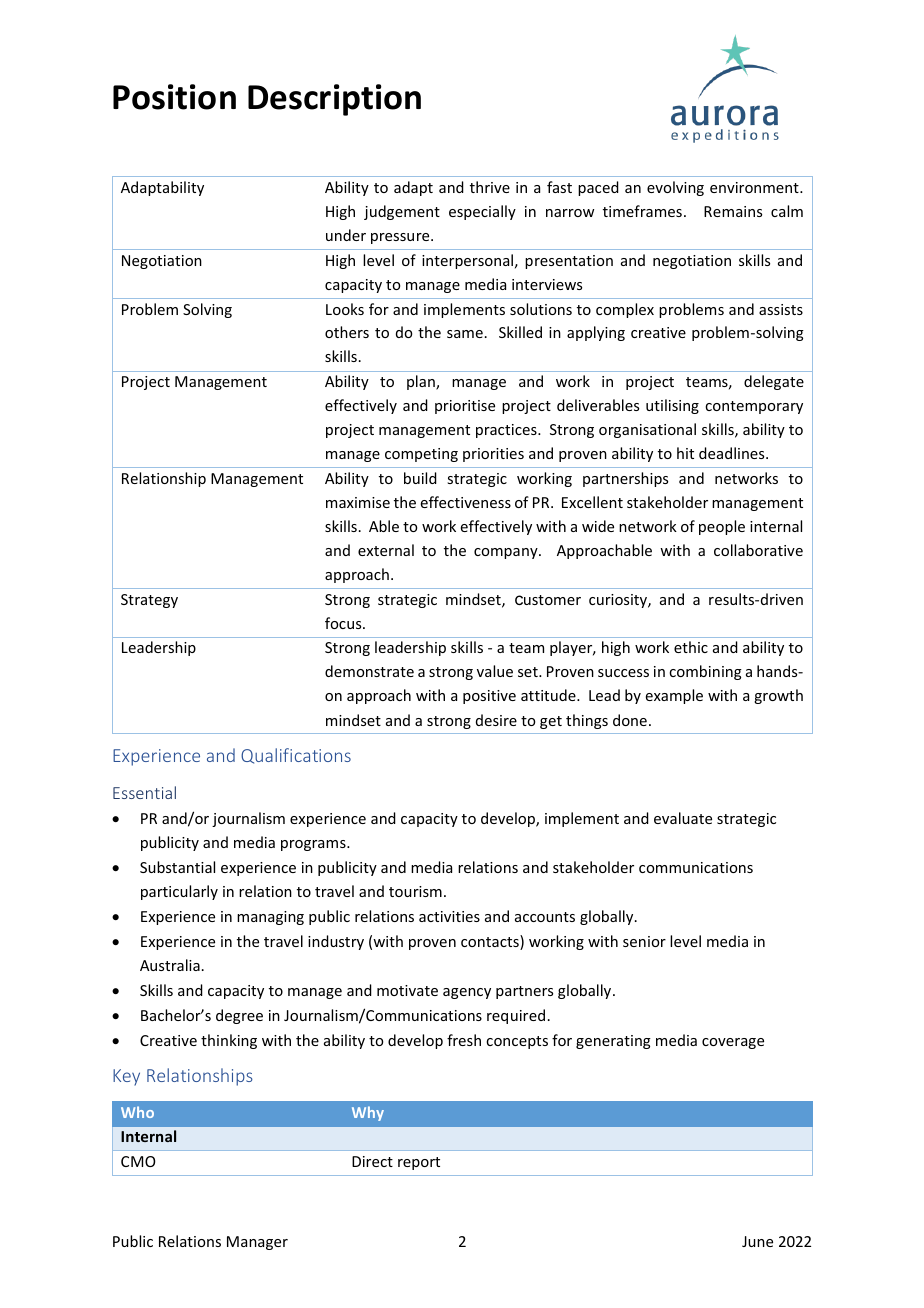 The height and width of the document is (1308, 924). What do you see at coordinates (466, 502) in the document?
I see `effectiveness` at bounding box center [466, 502].
